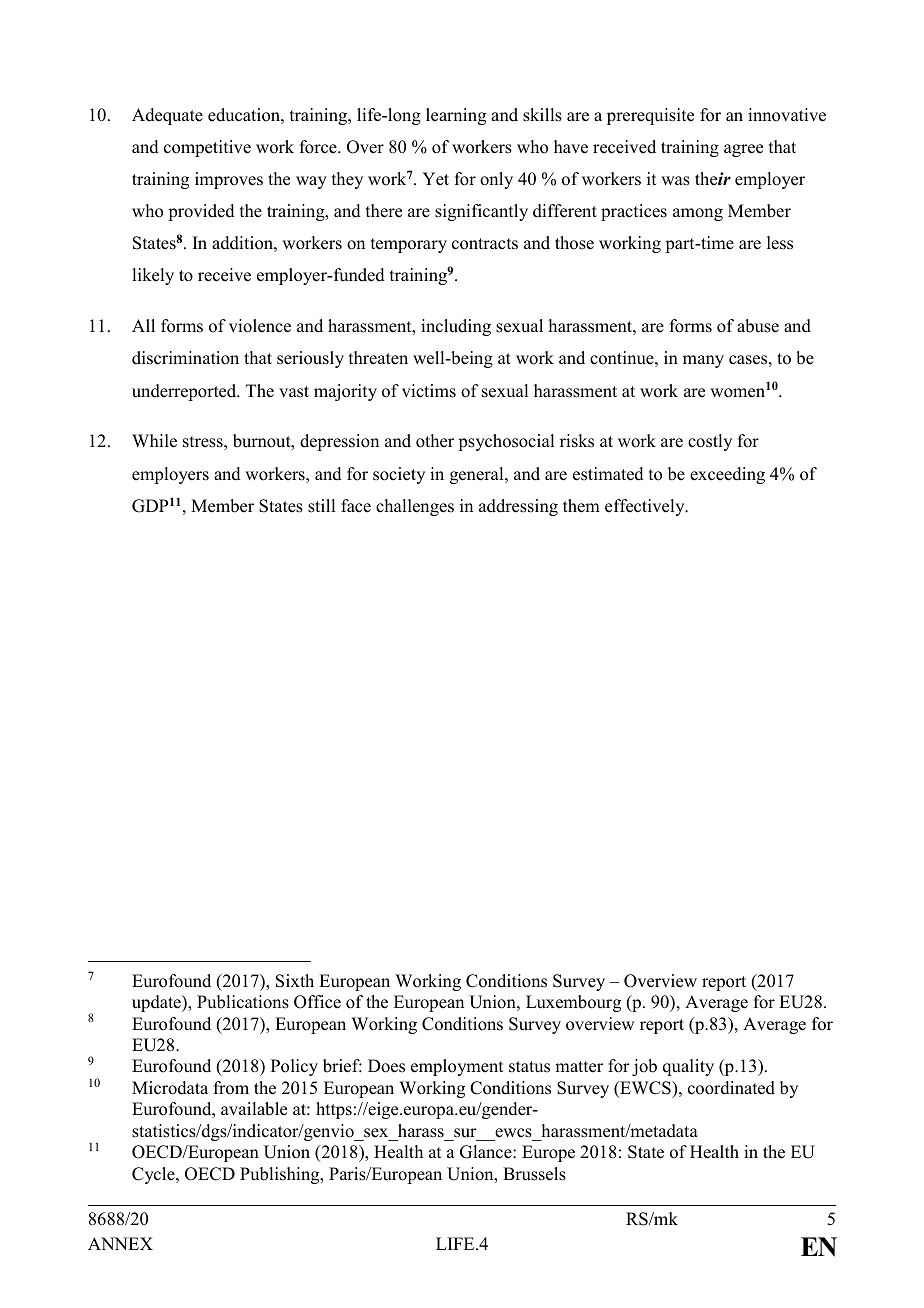  What do you see at coordinates (713, 179) in the screenshot?
I see `their` at bounding box center [713, 179].
